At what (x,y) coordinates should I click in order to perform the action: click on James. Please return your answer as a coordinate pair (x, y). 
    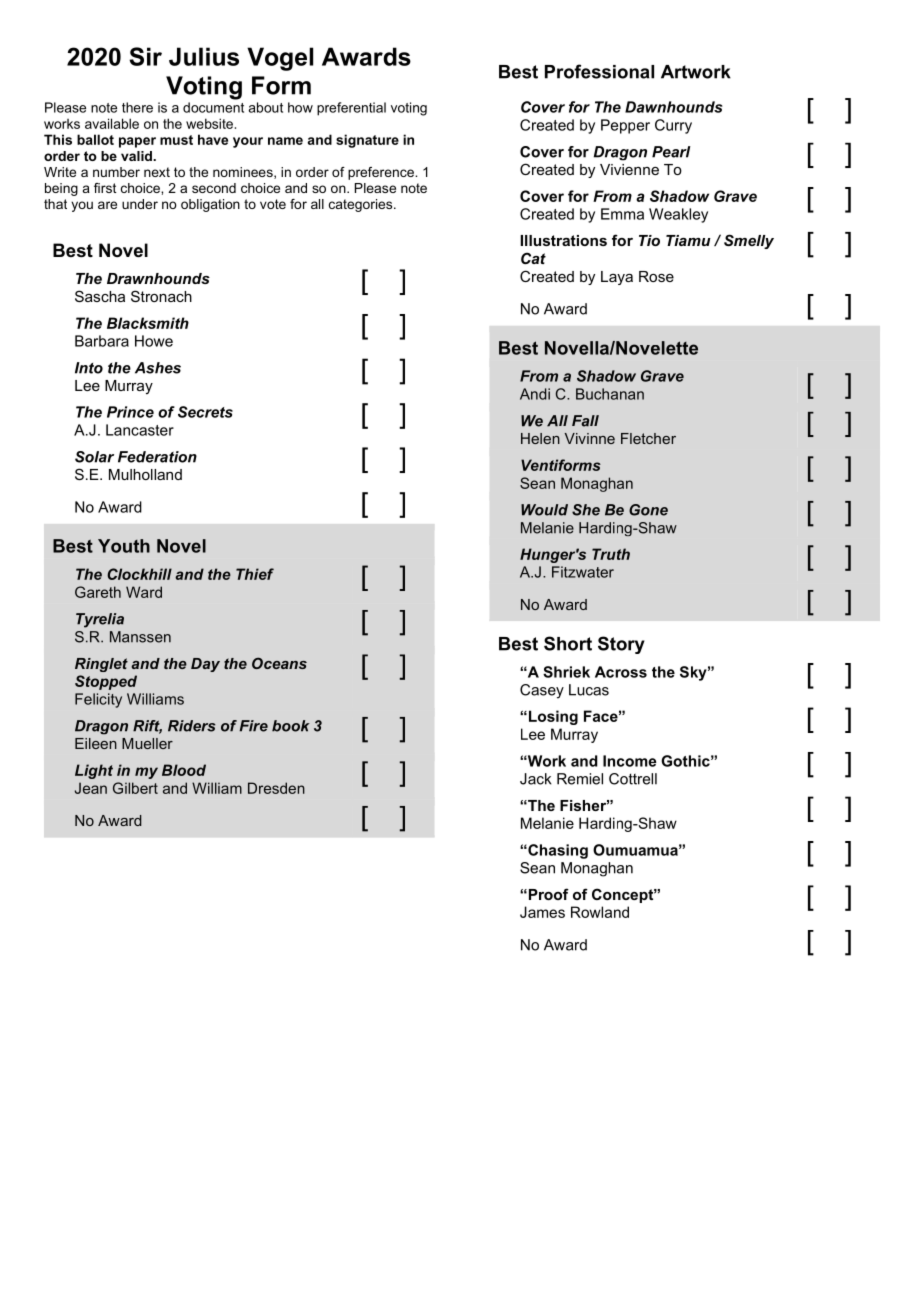
    Looking at the image, I should click on (542, 912).
